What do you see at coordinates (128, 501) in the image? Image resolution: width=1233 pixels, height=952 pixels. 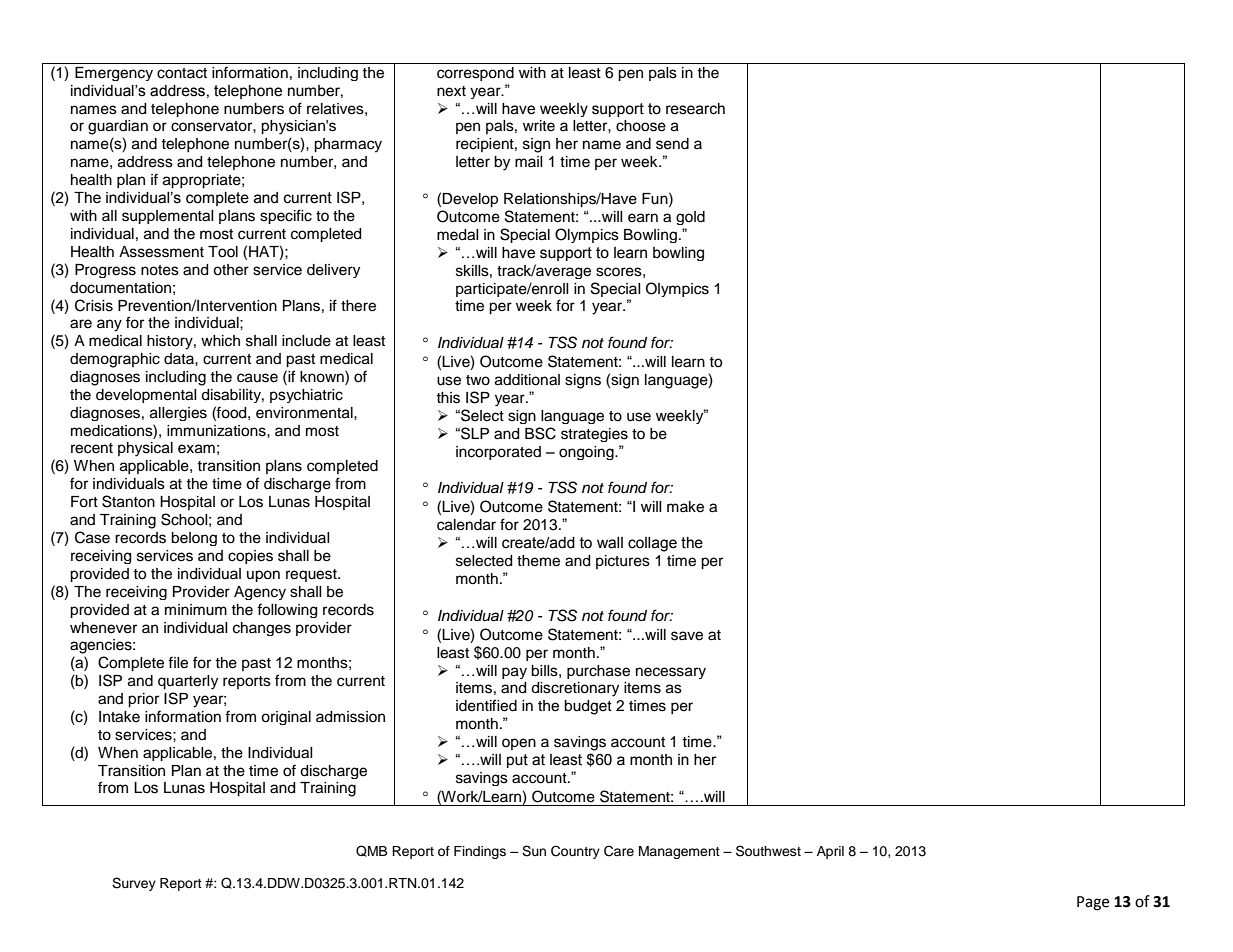 I see `Stanton` at bounding box center [128, 501].
